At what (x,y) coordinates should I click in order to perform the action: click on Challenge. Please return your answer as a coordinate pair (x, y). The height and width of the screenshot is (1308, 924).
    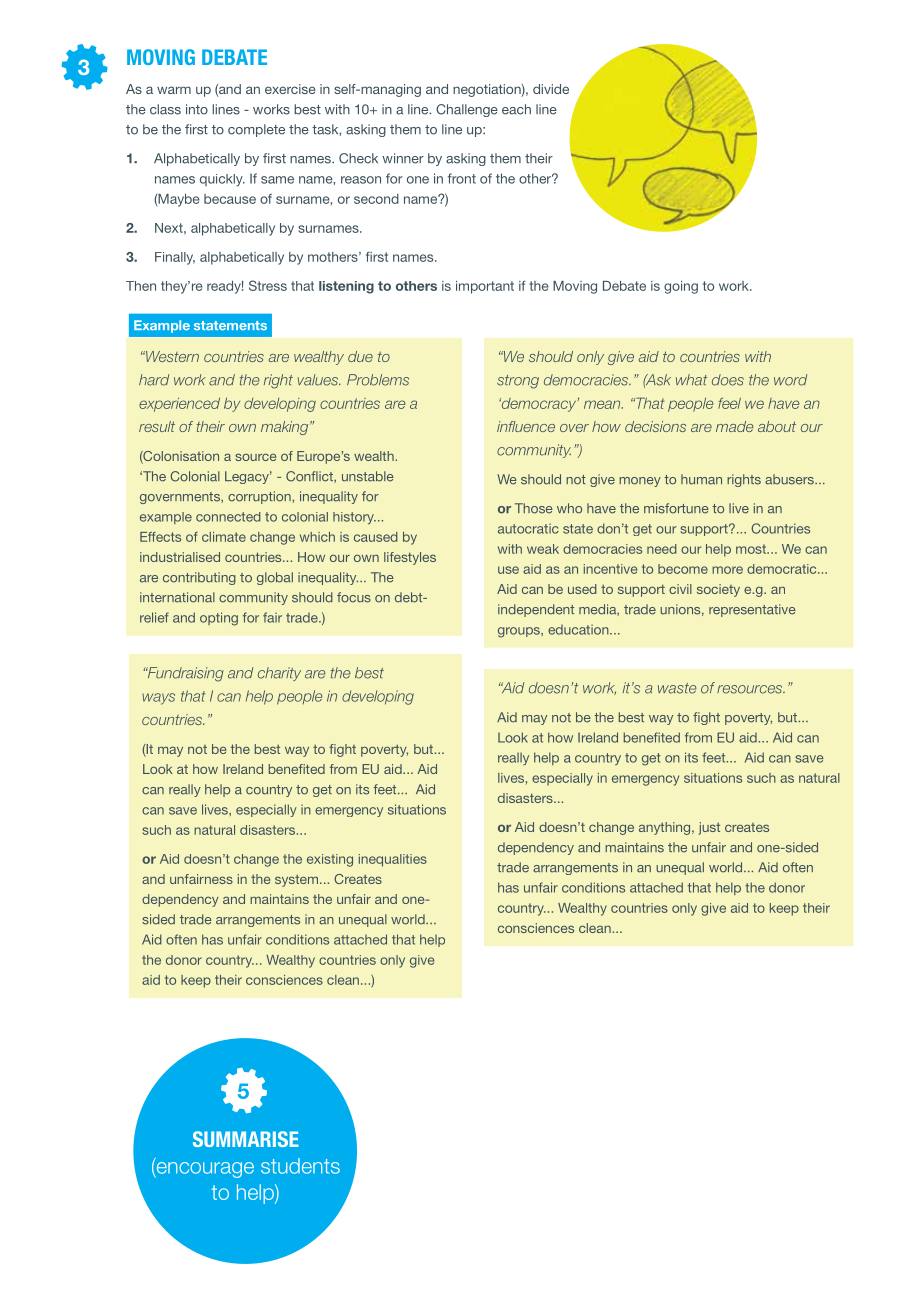
    Looking at the image, I should click on (467, 110).
